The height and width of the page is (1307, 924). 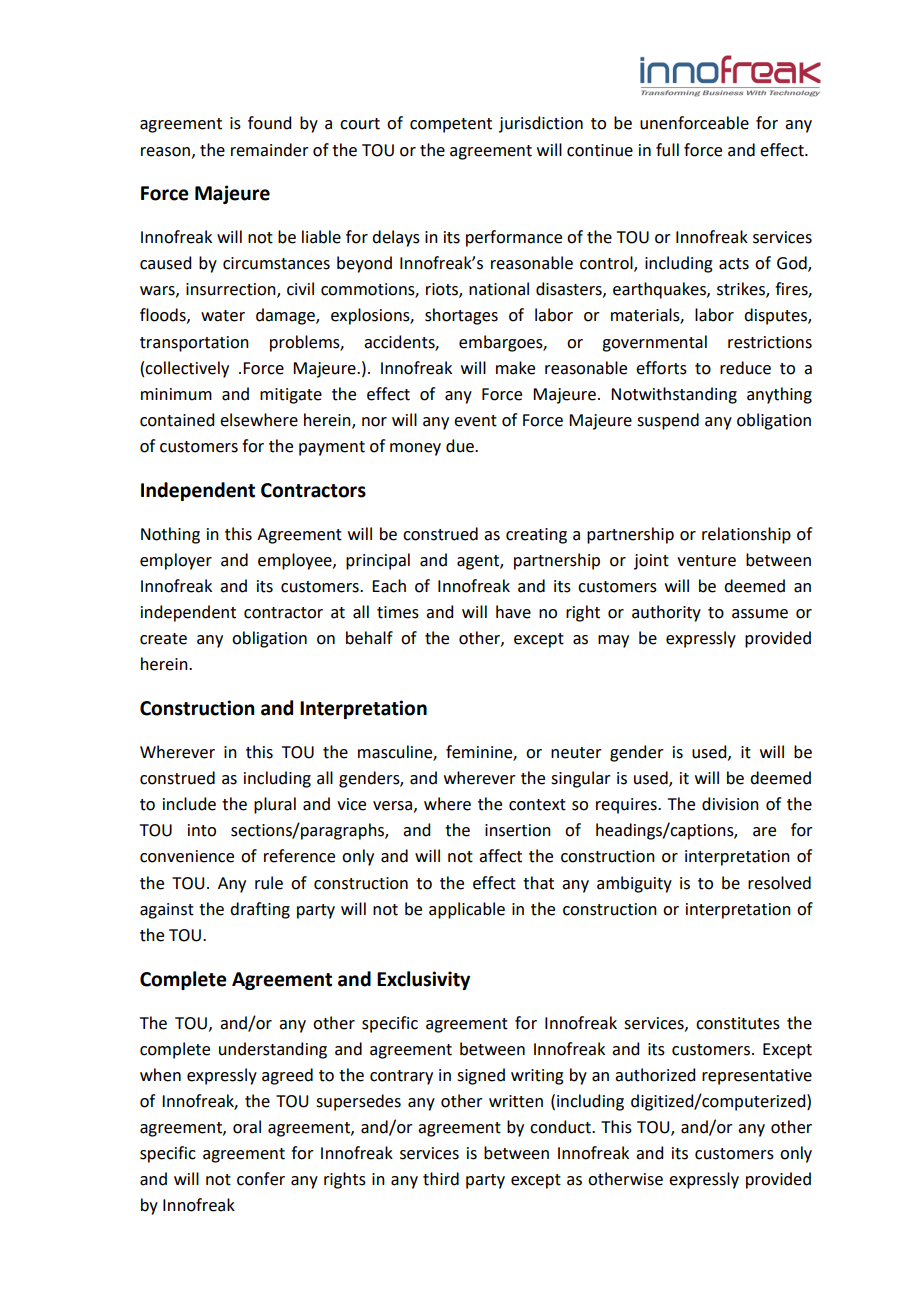 What do you see at coordinates (441, 1179) in the page?
I see `third` at bounding box center [441, 1179].
